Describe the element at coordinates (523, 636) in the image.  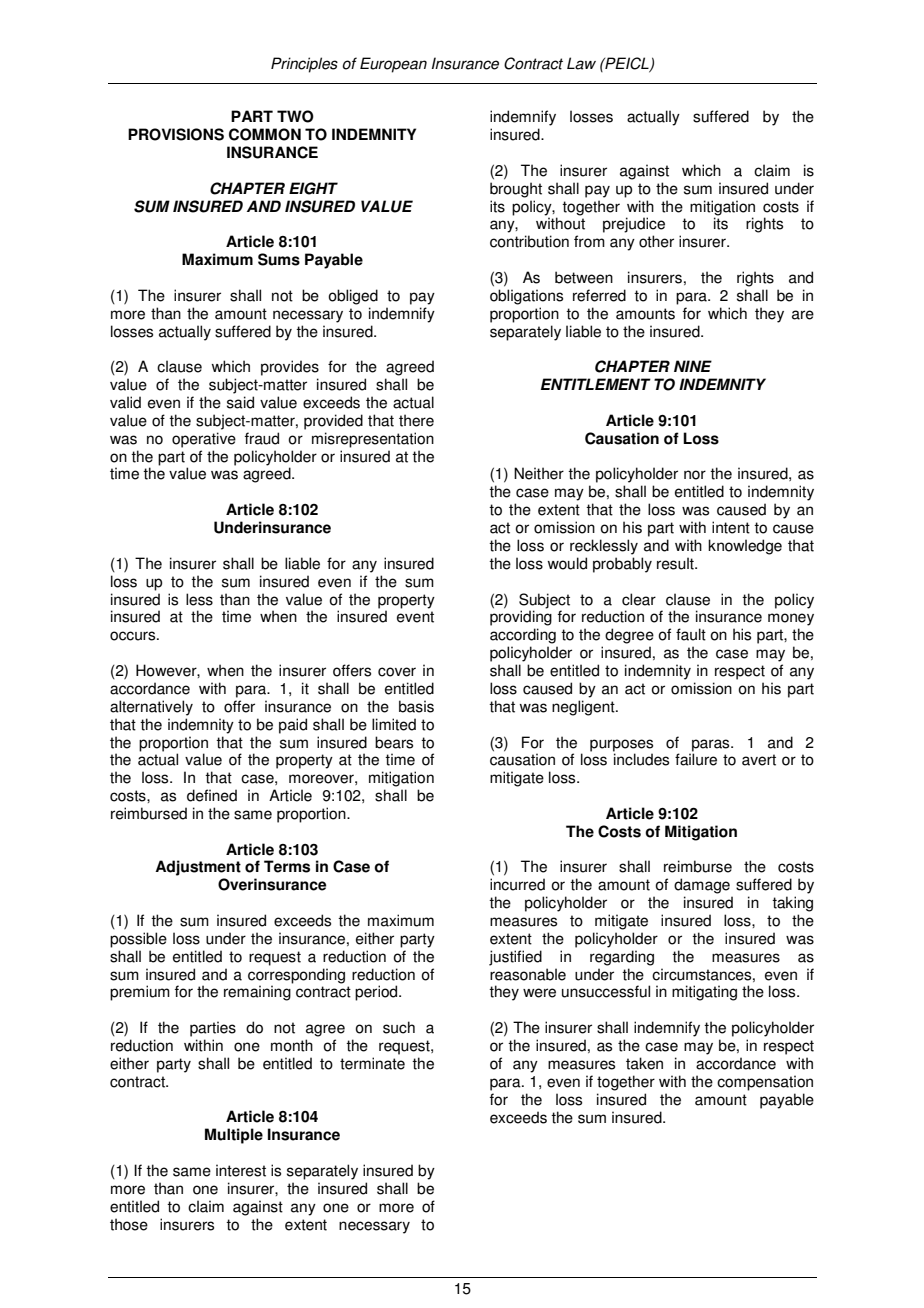
I see `according` at that location.
